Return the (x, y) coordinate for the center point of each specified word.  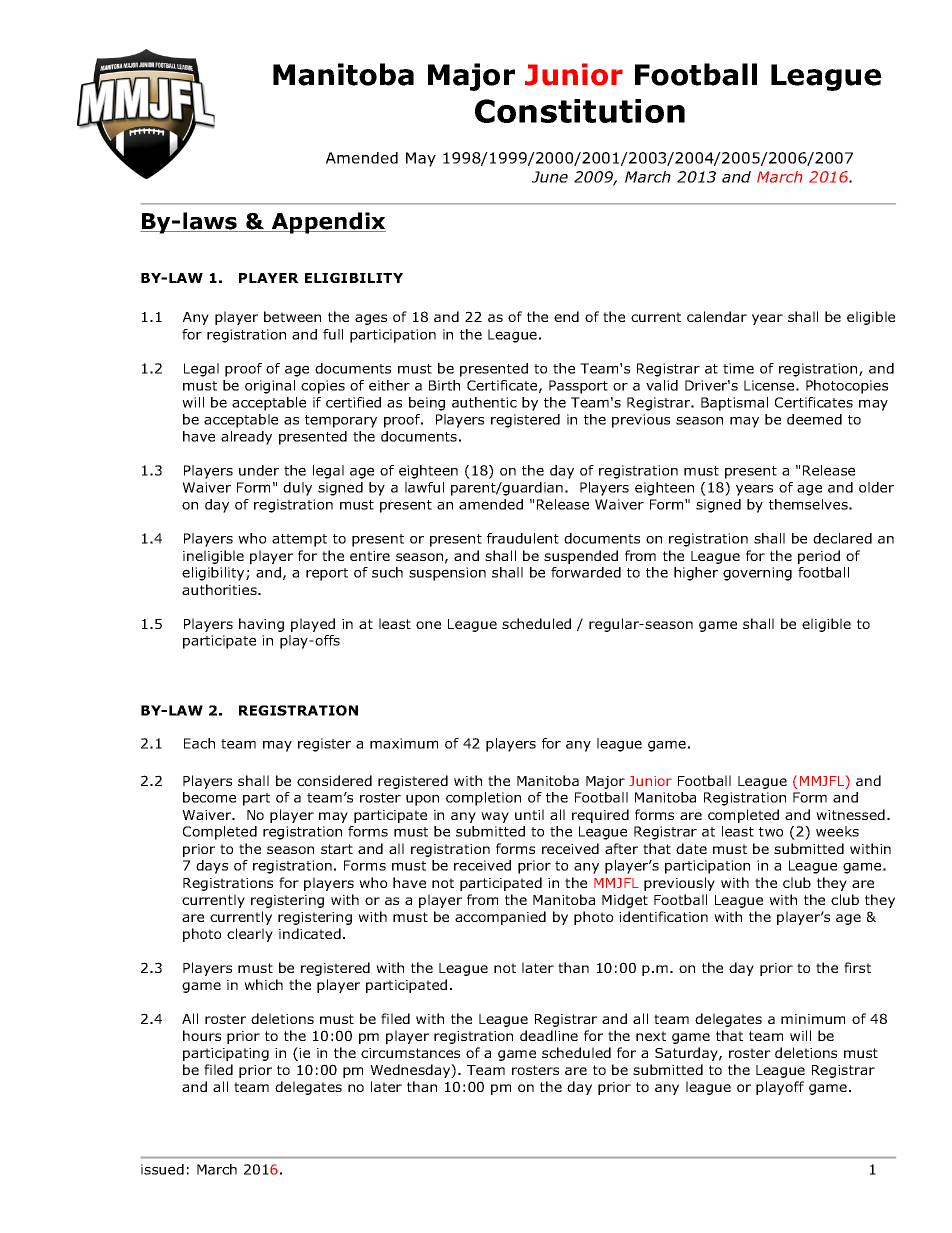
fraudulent (523, 538)
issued (162, 1169)
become (209, 797)
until (529, 814)
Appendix (327, 223)
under (259, 470)
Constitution (580, 111)
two (771, 832)
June (550, 177)
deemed (814, 419)
